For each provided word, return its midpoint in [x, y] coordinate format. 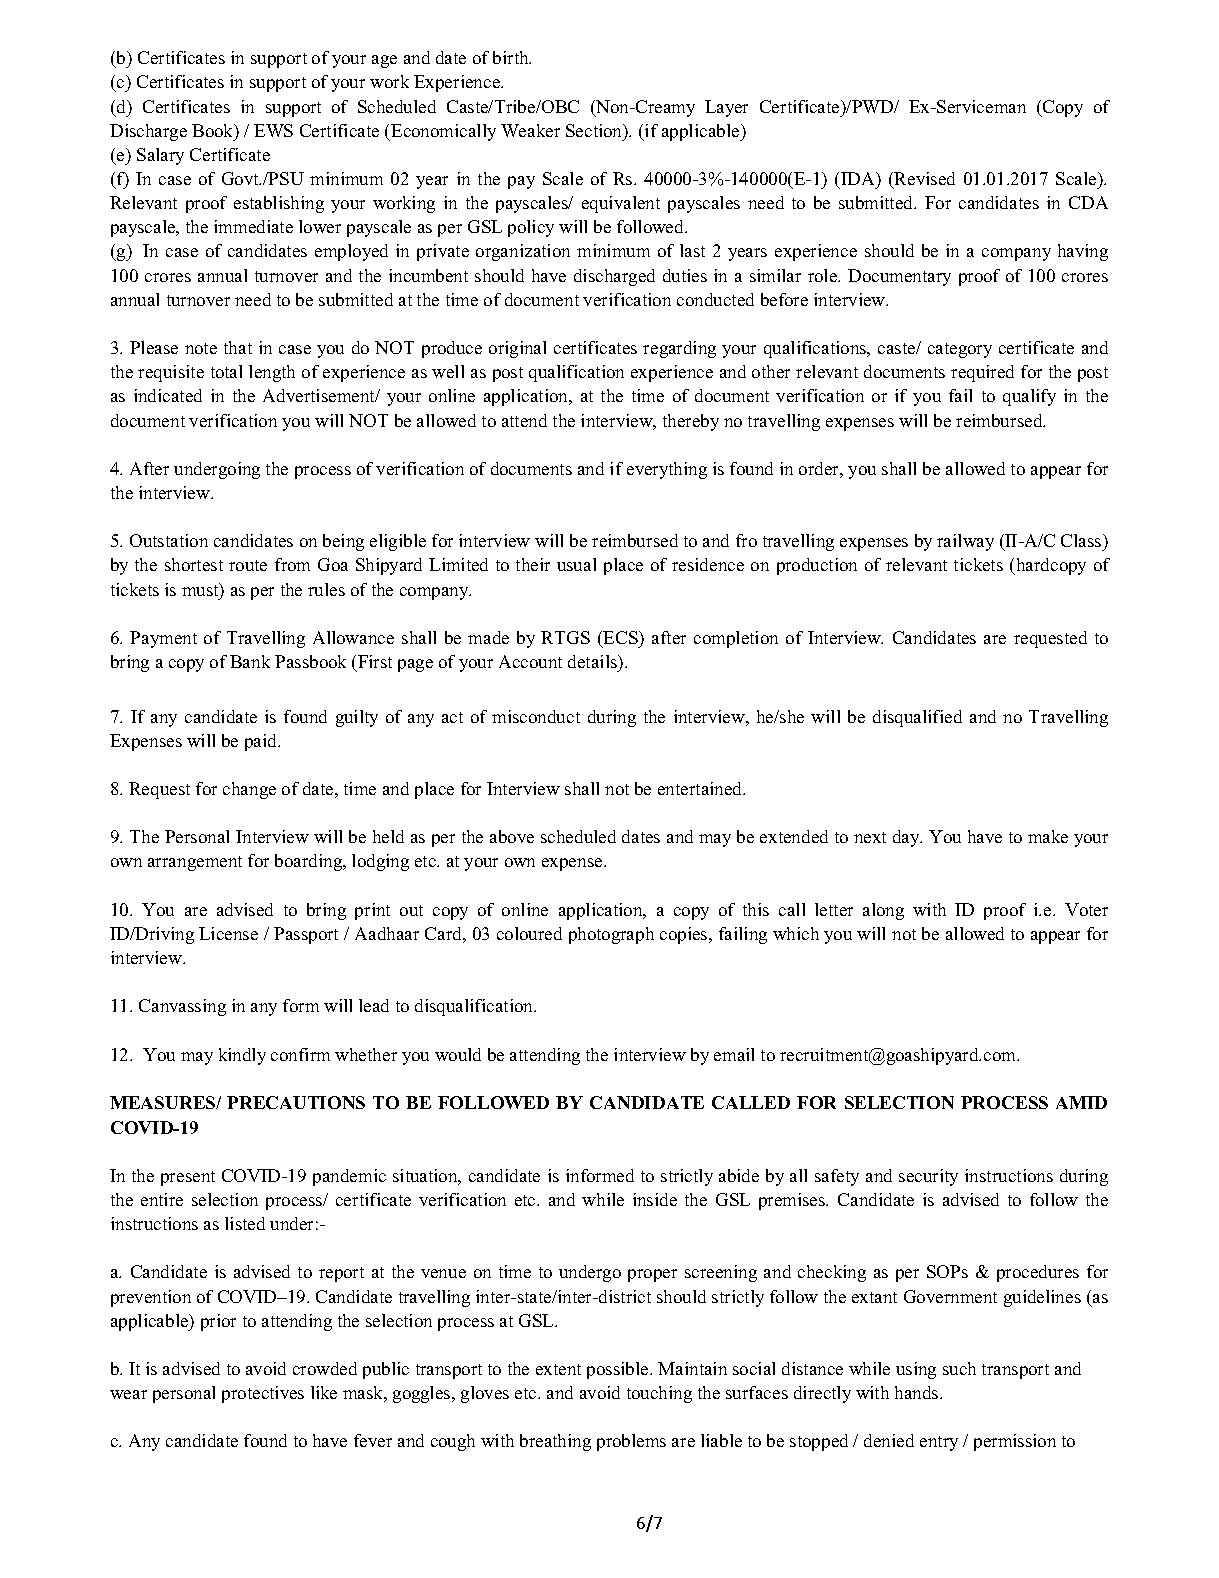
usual [576, 564]
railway [965, 542]
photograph [611, 935]
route [248, 565]
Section [595, 132]
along [883, 911]
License [228, 933]
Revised [924, 178]
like [324, 1392]
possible [619, 1370]
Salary [160, 156]
